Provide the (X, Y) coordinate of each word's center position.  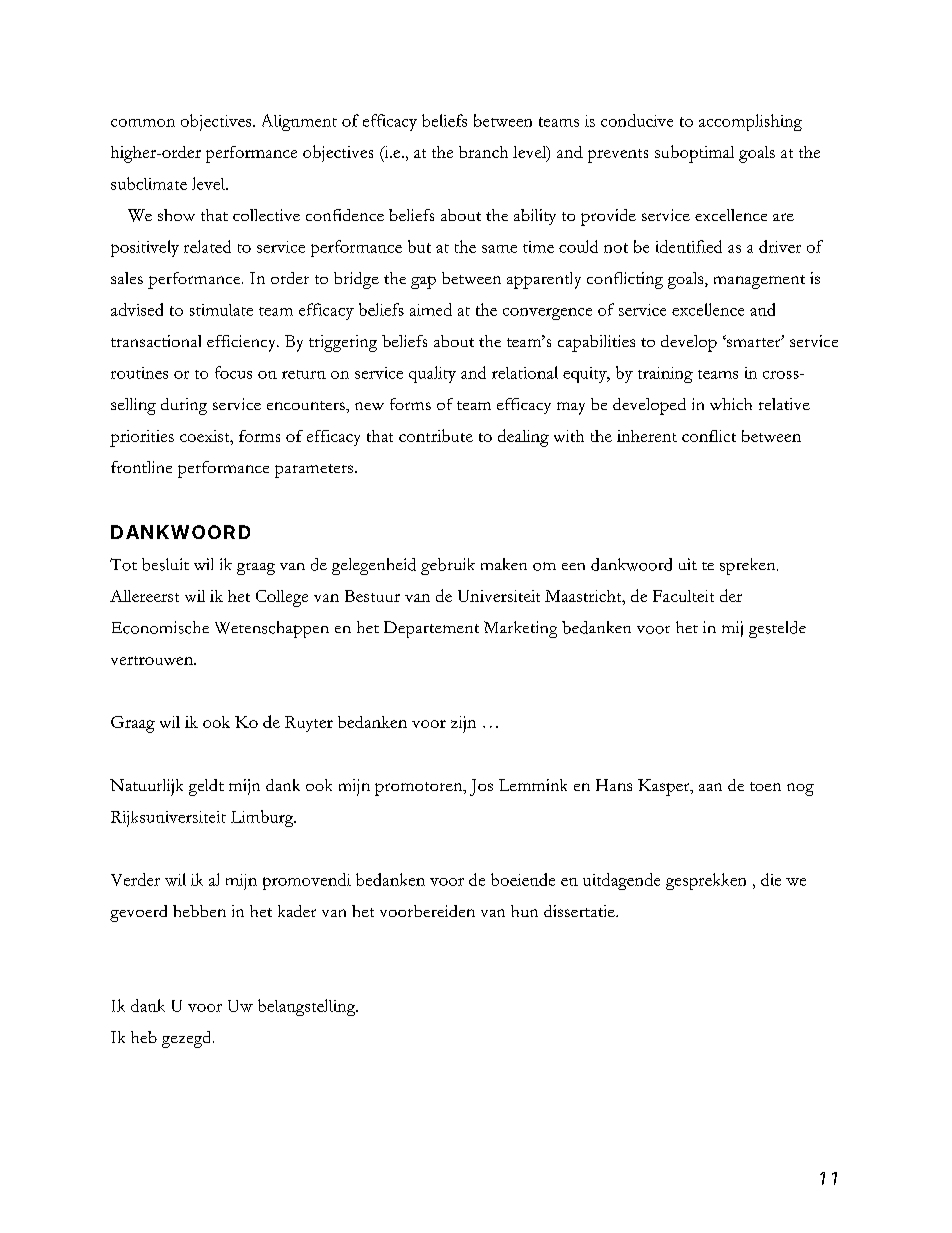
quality (432, 374)
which (731, 404)
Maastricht (584, 596)
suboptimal (694, 154)
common (143, 123)
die (771, 879)
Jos (481, 787)
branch (483, 152)
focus (233, 372)
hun (524, 911)
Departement (431, 629)
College (282, 598)
